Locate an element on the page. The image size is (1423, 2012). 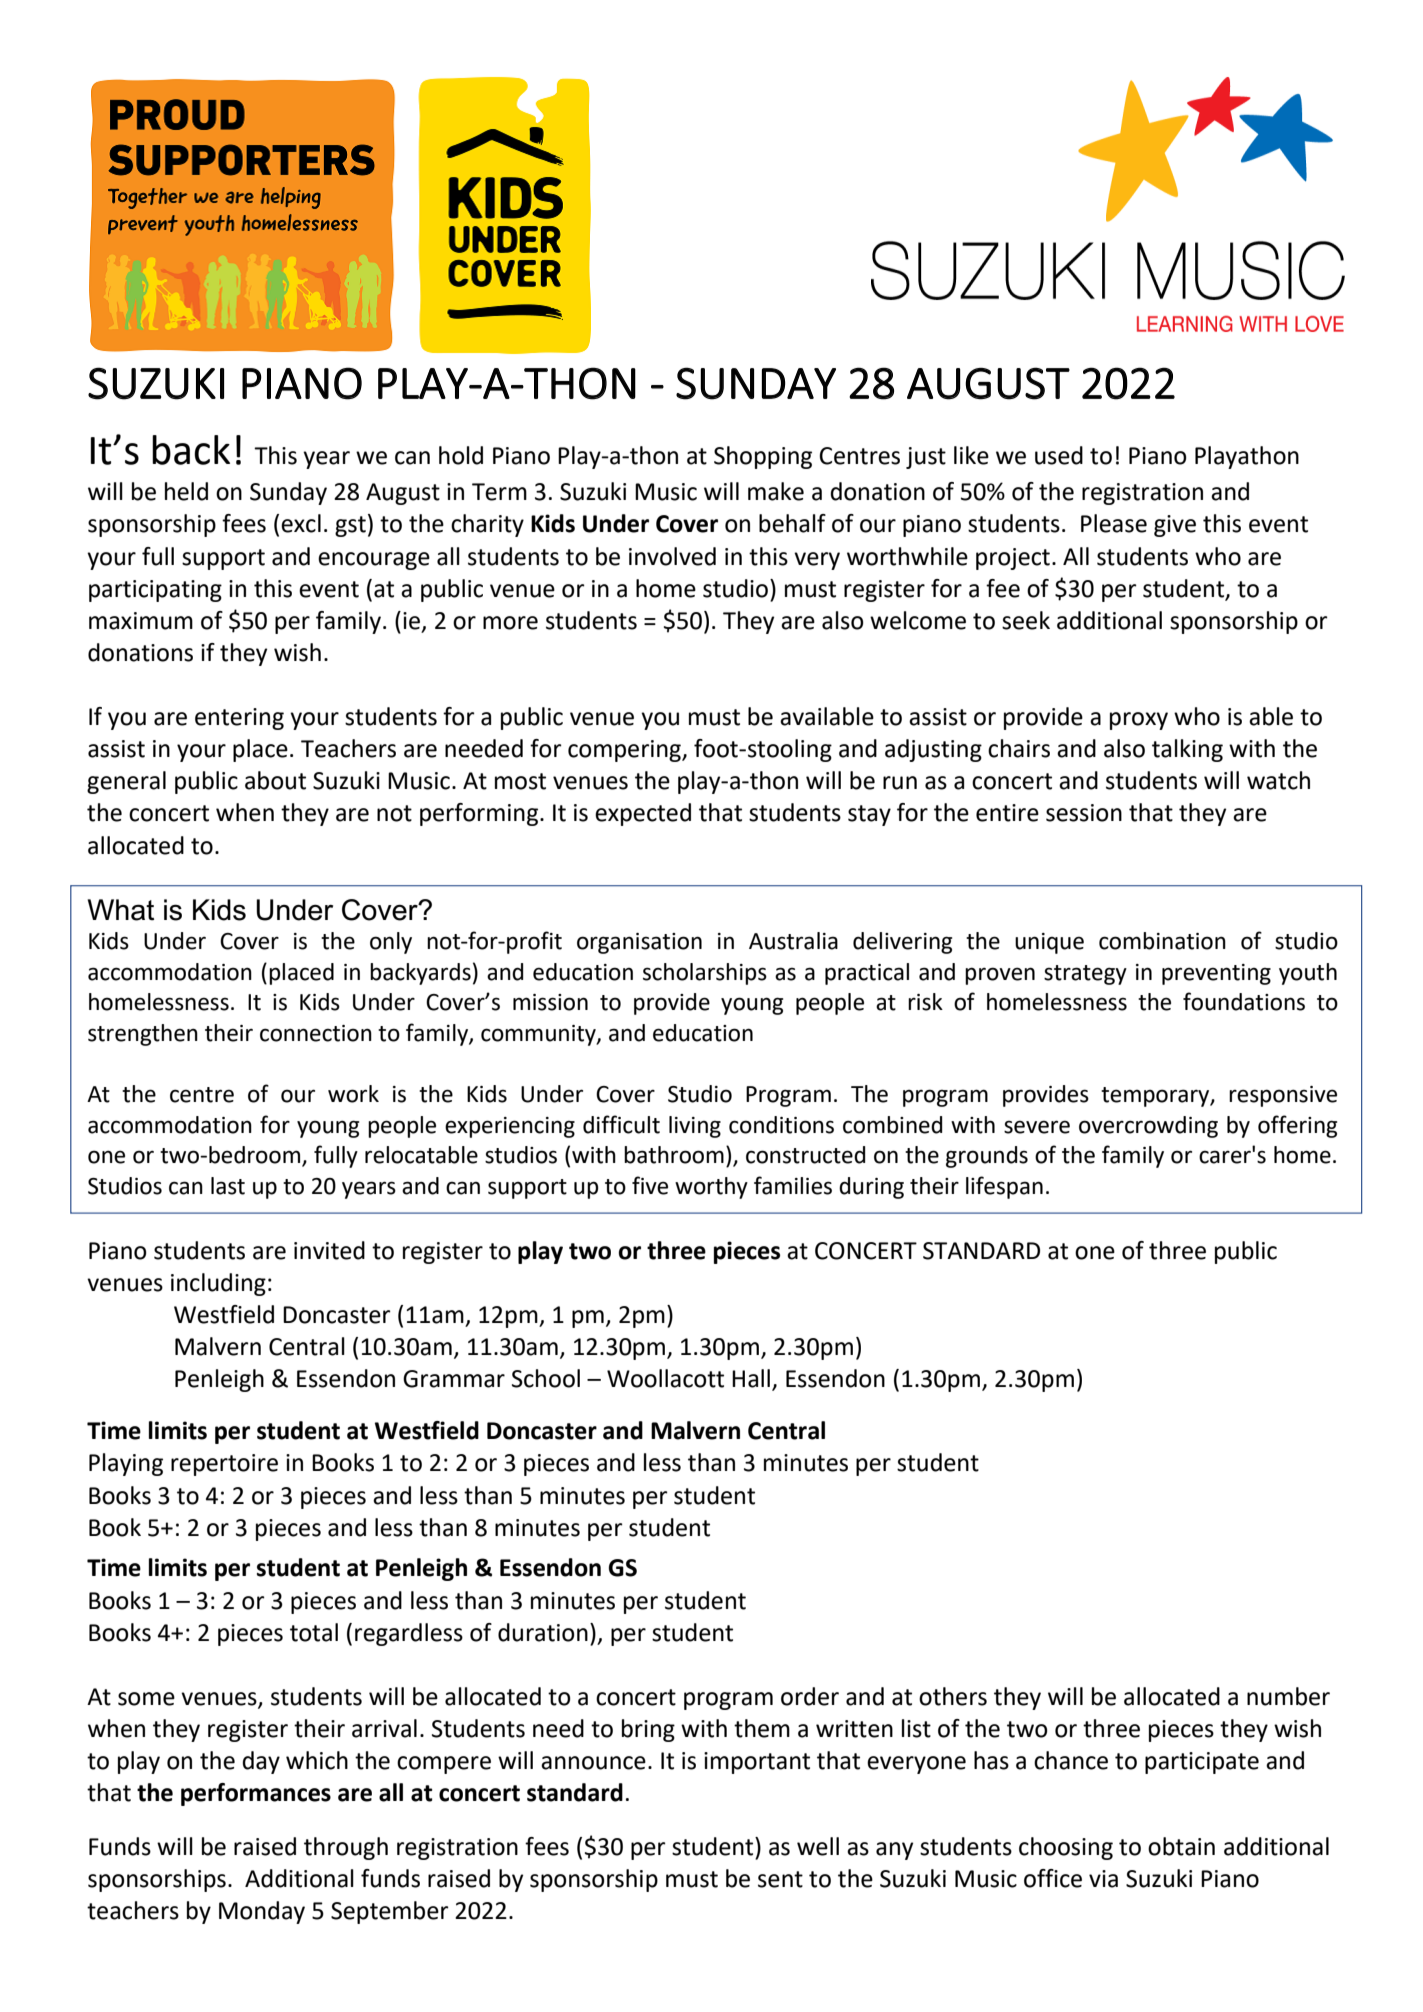
give is located at coordinates (1175, 526).
